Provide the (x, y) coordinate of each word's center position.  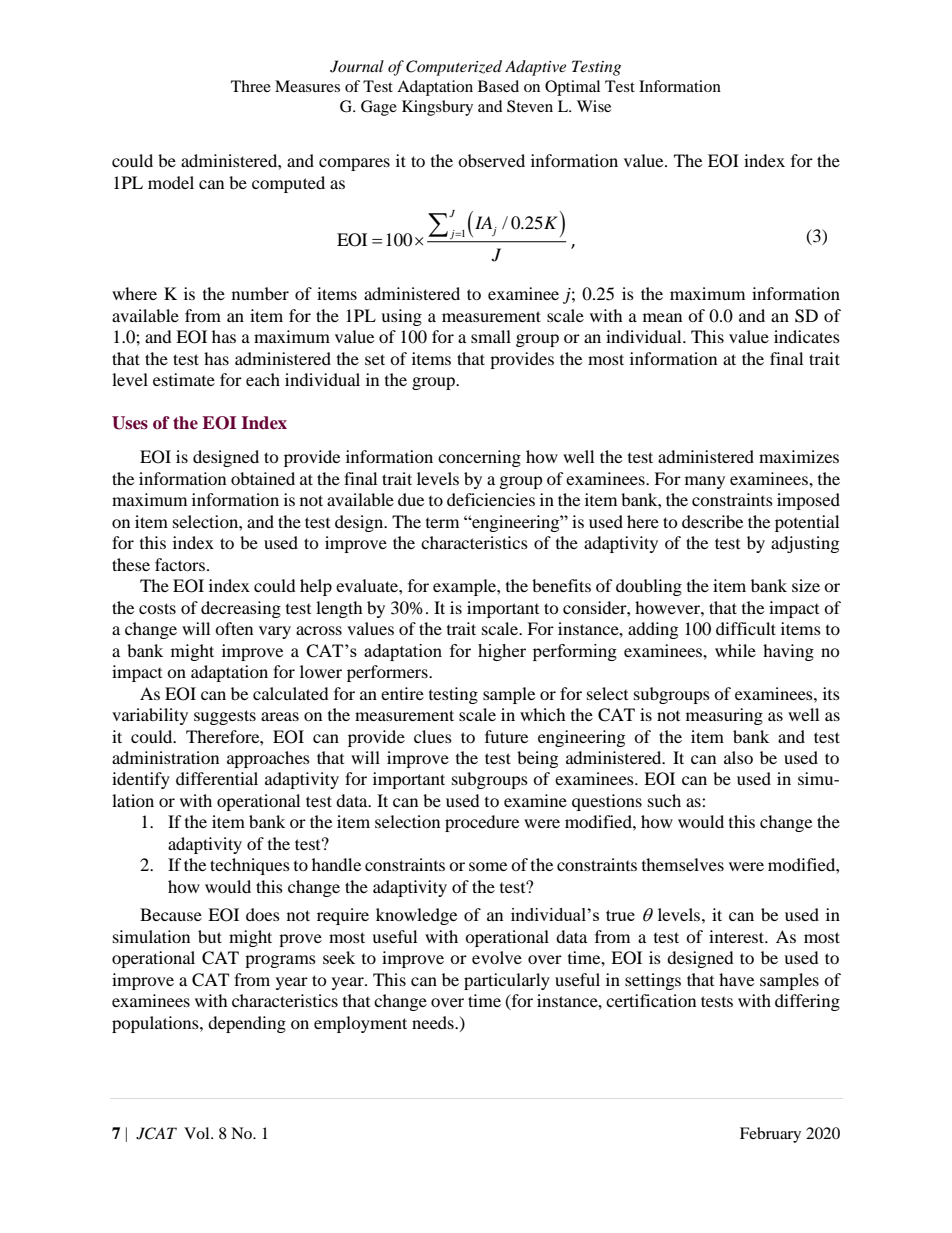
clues (433, 736)
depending (247, 1024)
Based (498, 86)
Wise (594, 106)
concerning (479, 458)
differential (217, 778)
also (738, 757)
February (770, 1135)
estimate (184, 379)
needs (434, 1022)
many (705, 482)
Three (251, 86)
